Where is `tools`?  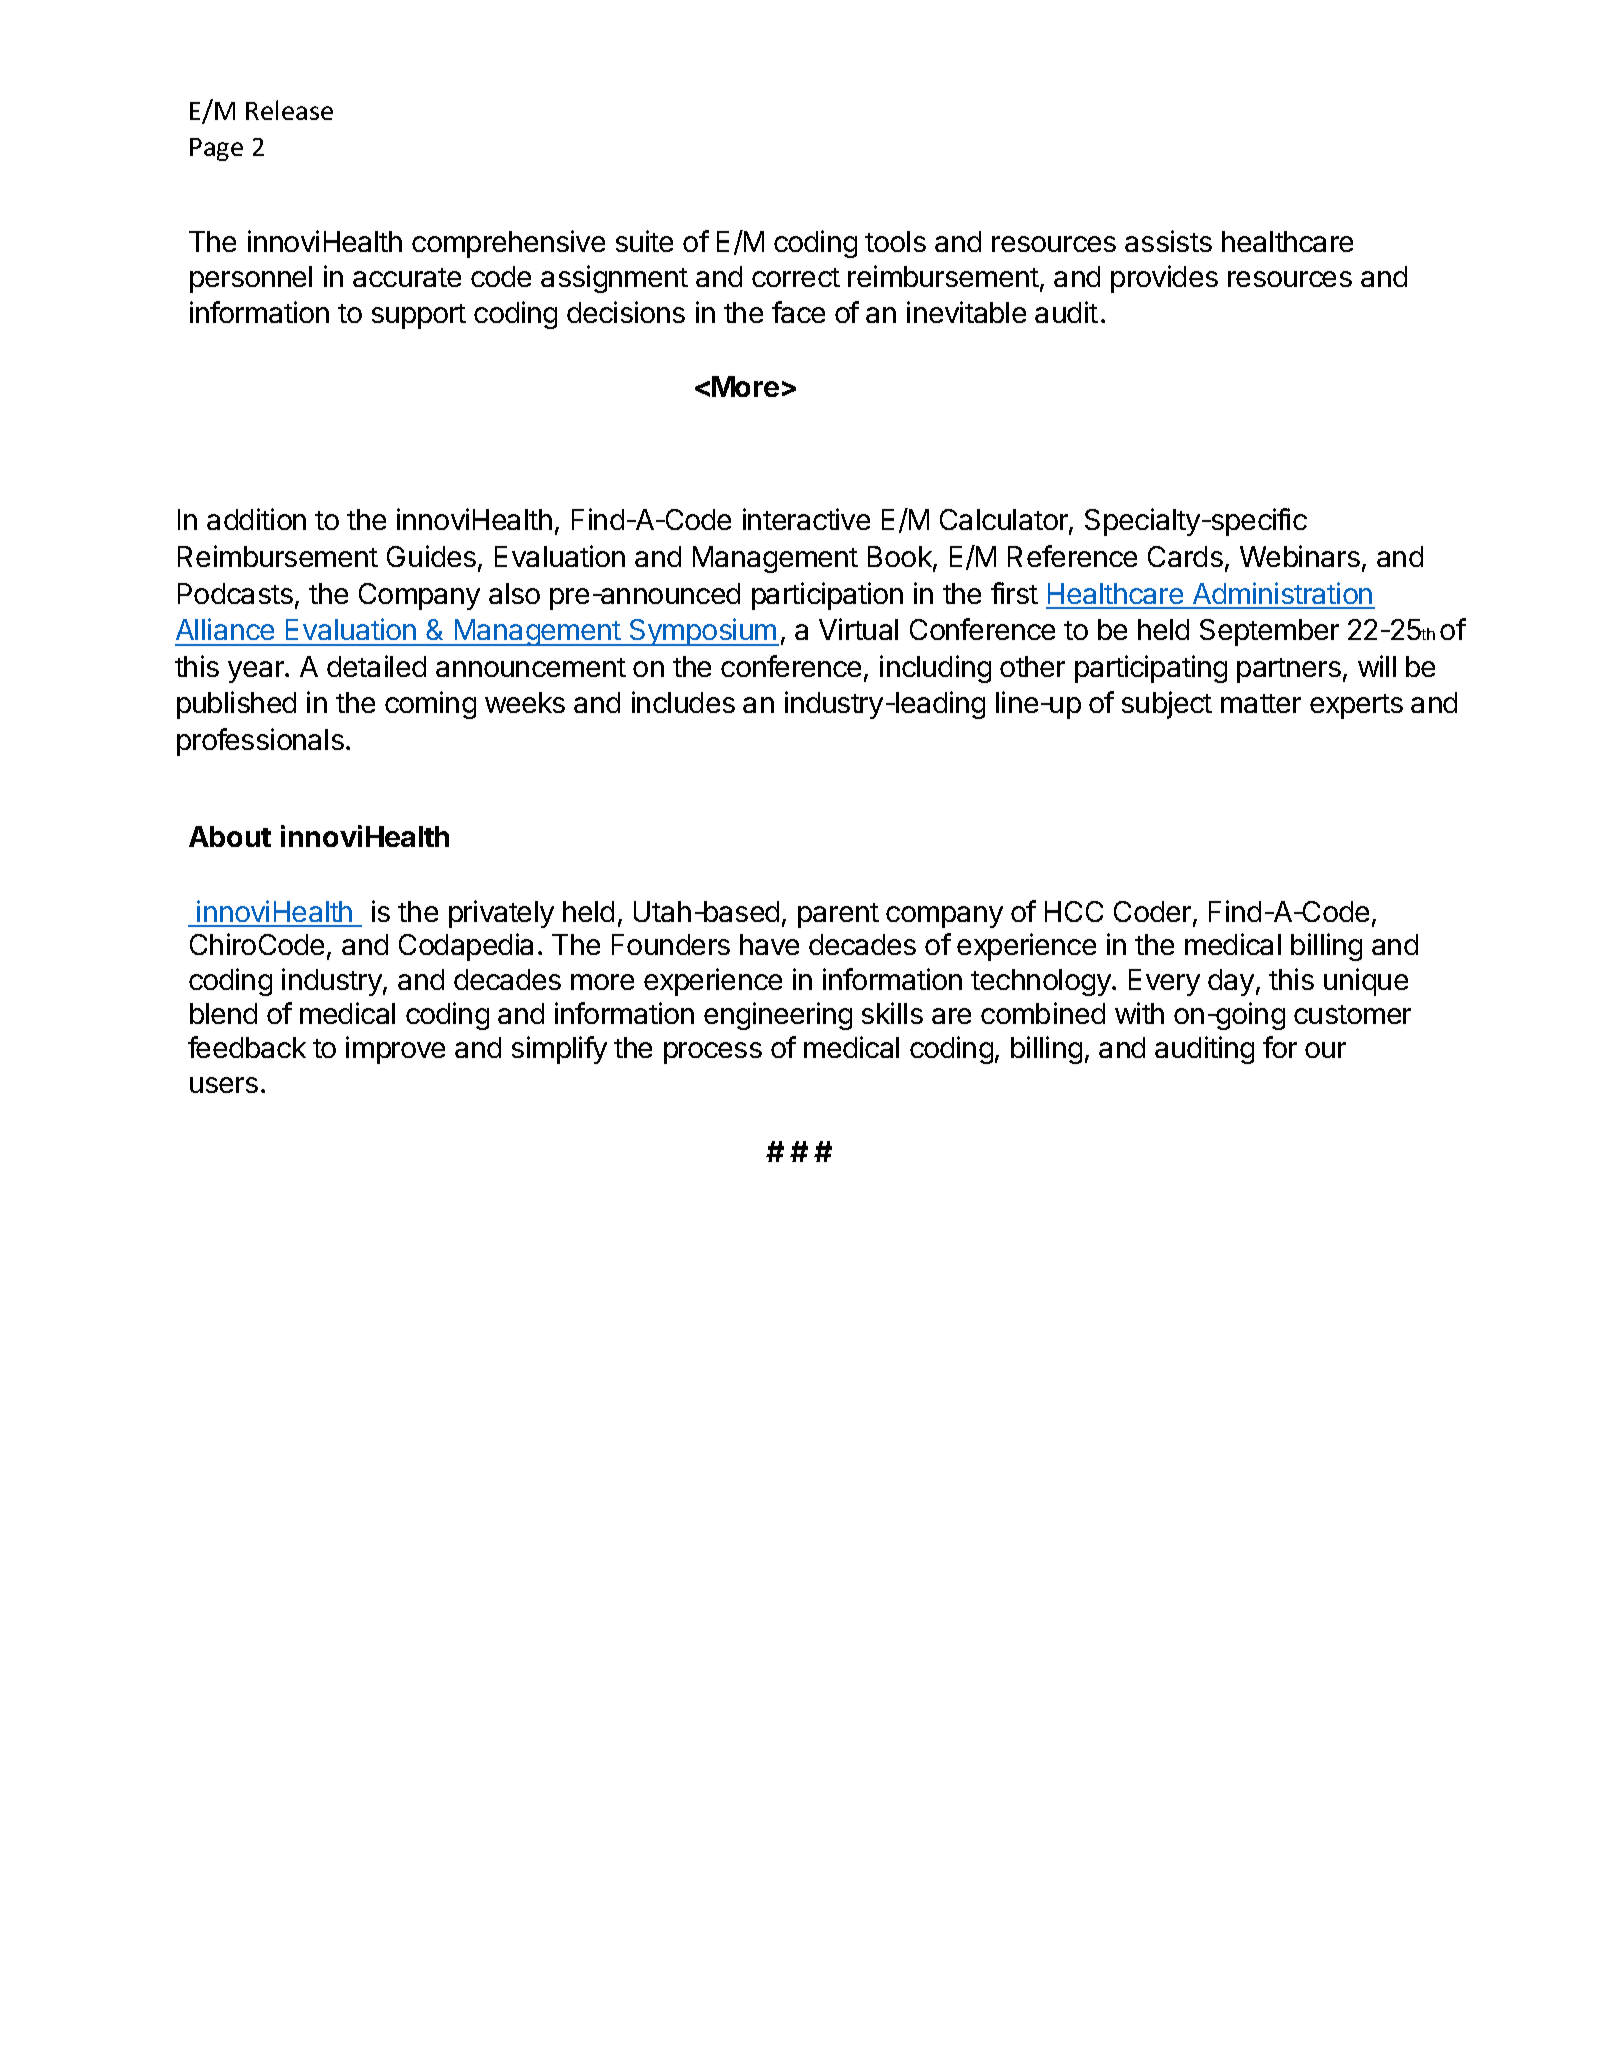 tools is located at coordinates (895, 241).
